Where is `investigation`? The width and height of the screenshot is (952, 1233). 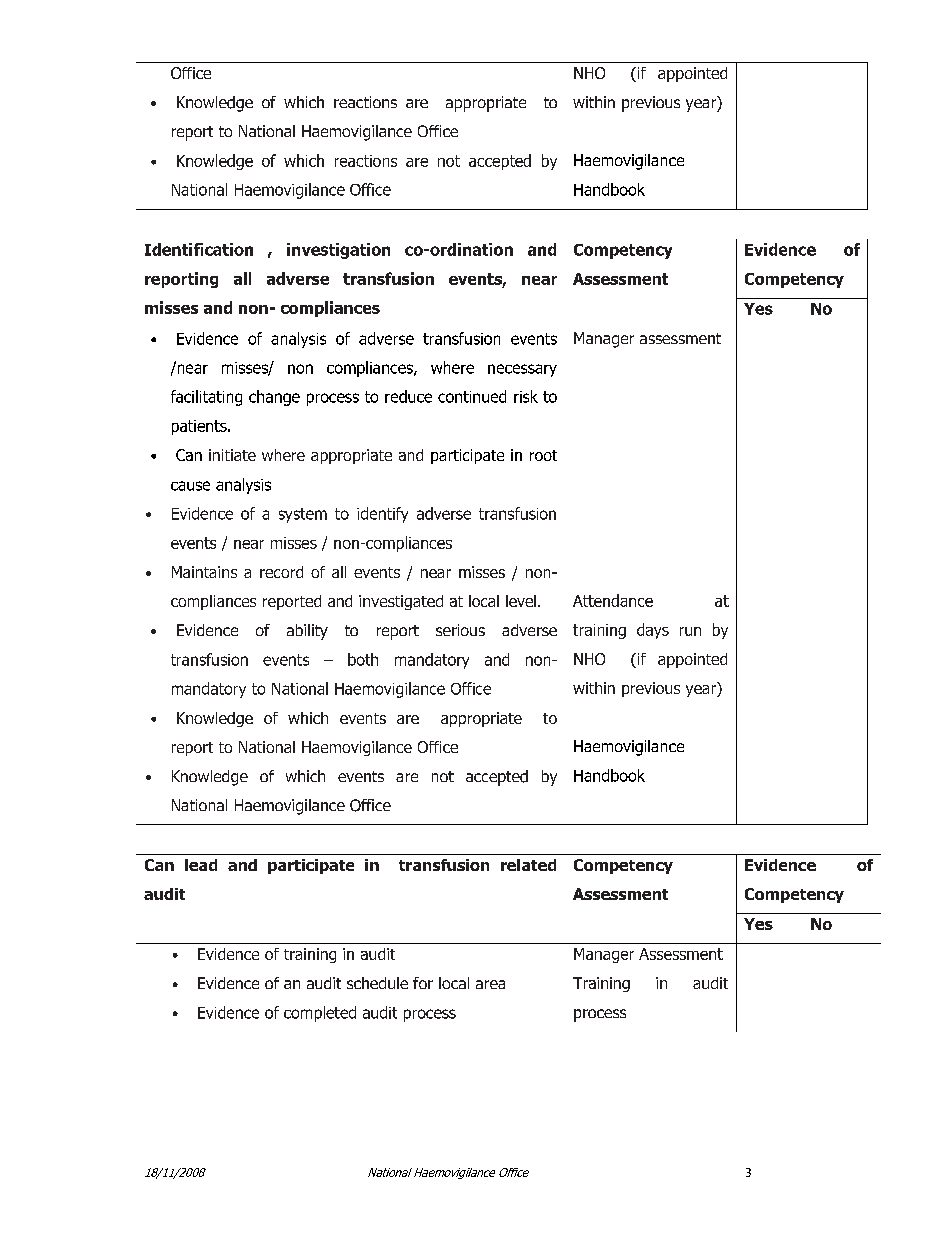 investigation is located at coordinates (338, 251).
